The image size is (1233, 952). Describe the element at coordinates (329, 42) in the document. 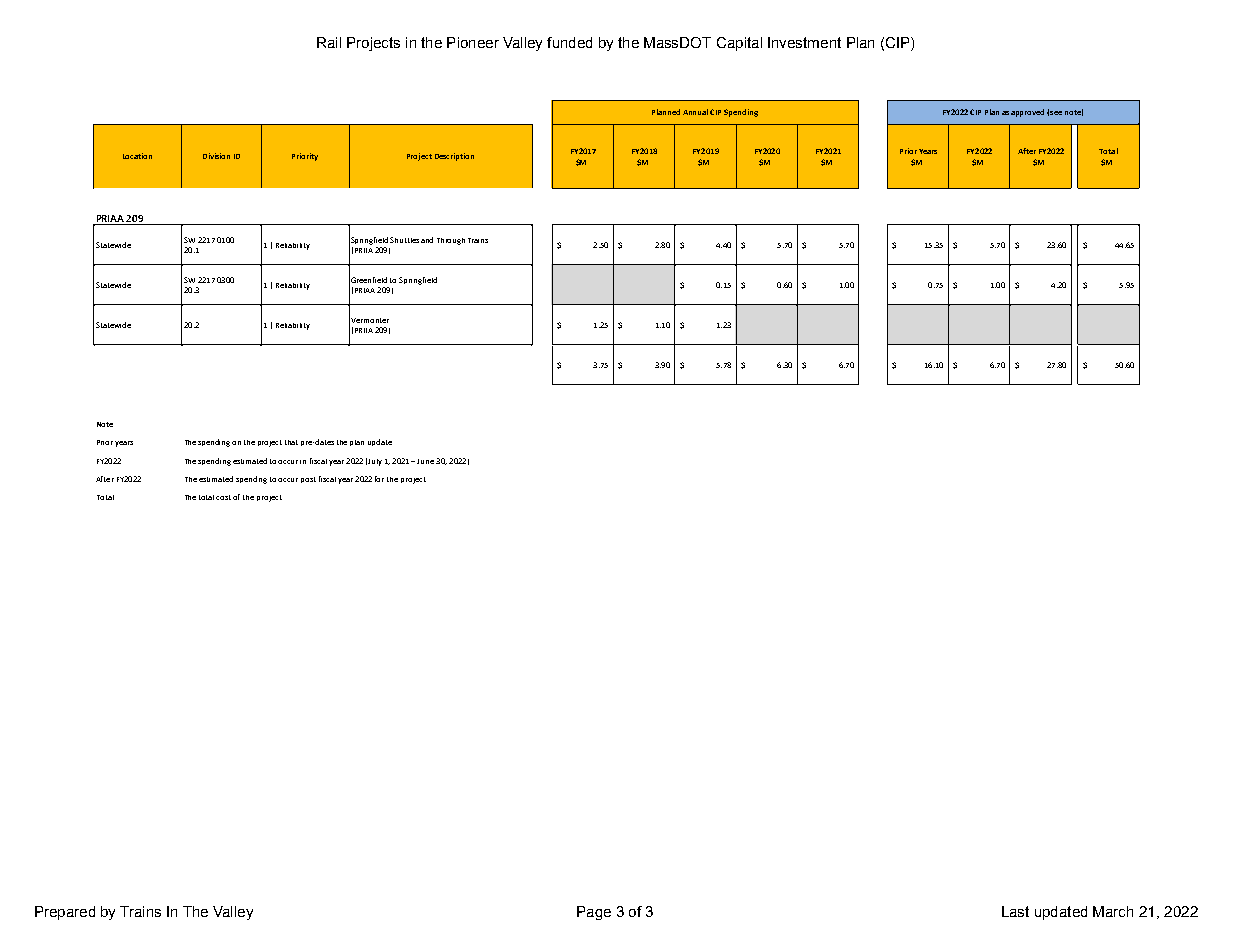

I see `Rail` at that location.
